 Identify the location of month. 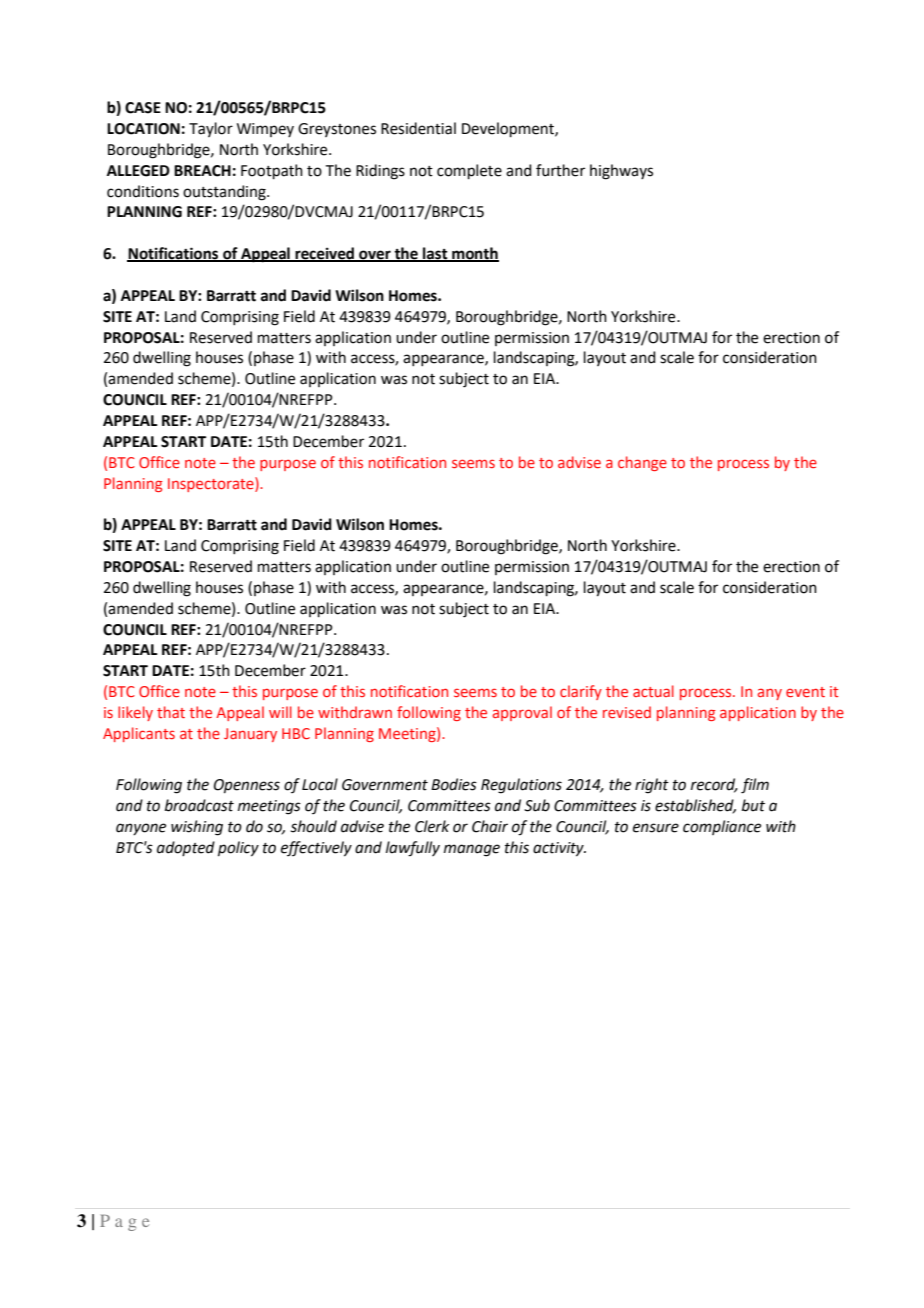
(474, 254).
